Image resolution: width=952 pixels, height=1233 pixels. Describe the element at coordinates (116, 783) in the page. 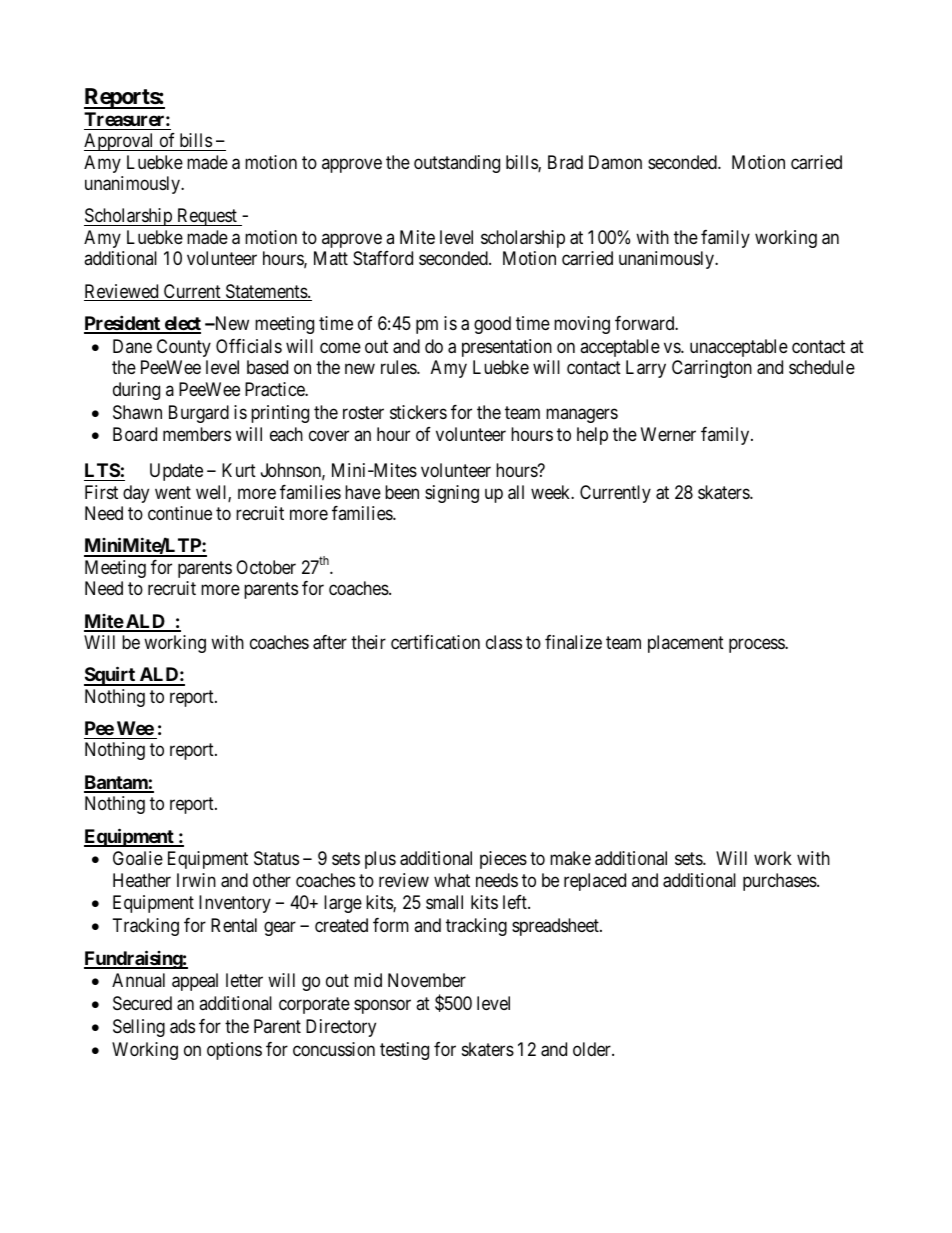

I see `Bantam` at that location.
